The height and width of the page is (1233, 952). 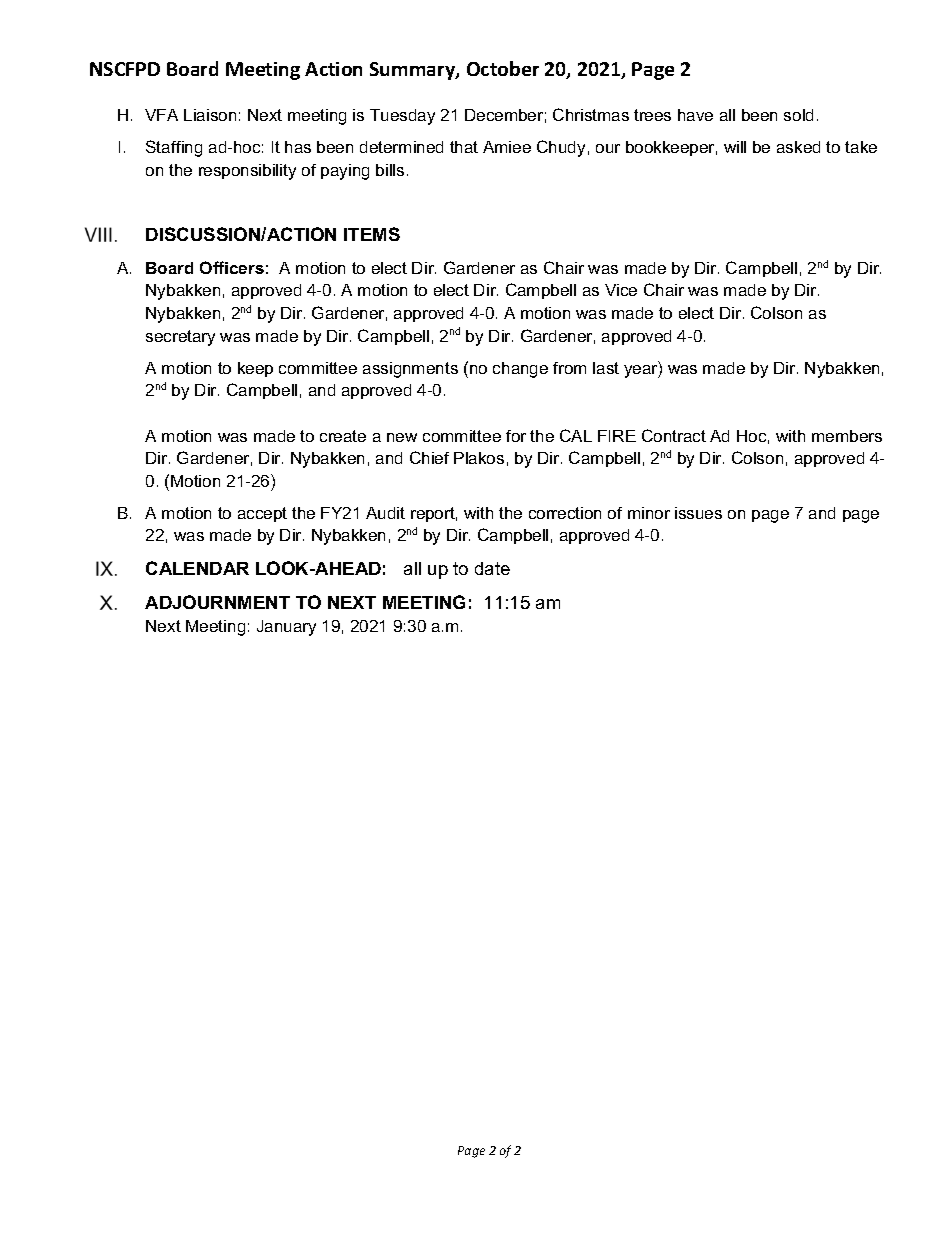 What do you see at coordinates (372, 234) in the page?
I see `ITEMS` at bounding box center [372, 234].
